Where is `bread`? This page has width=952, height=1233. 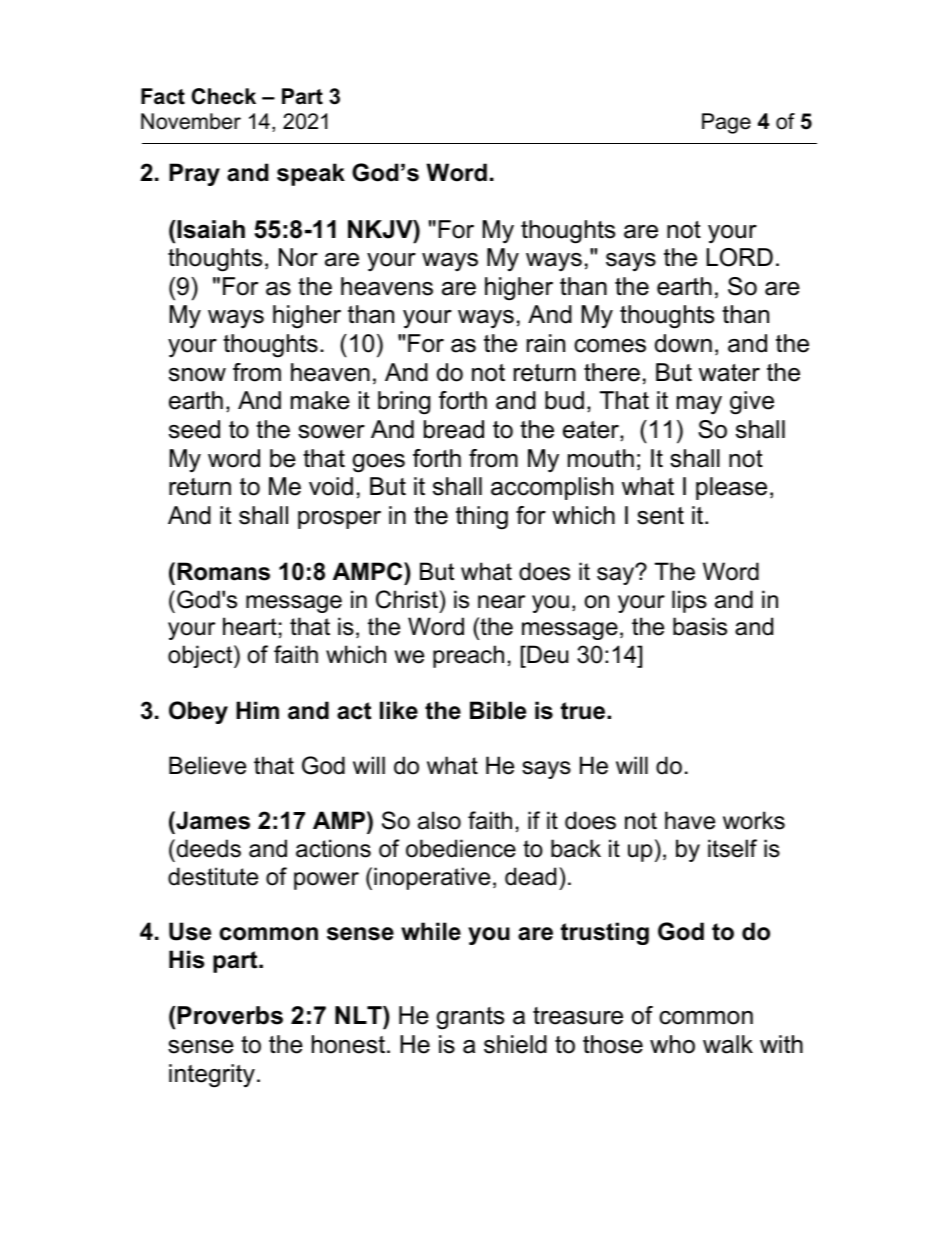
bread is located at coordinates (454, 429).
